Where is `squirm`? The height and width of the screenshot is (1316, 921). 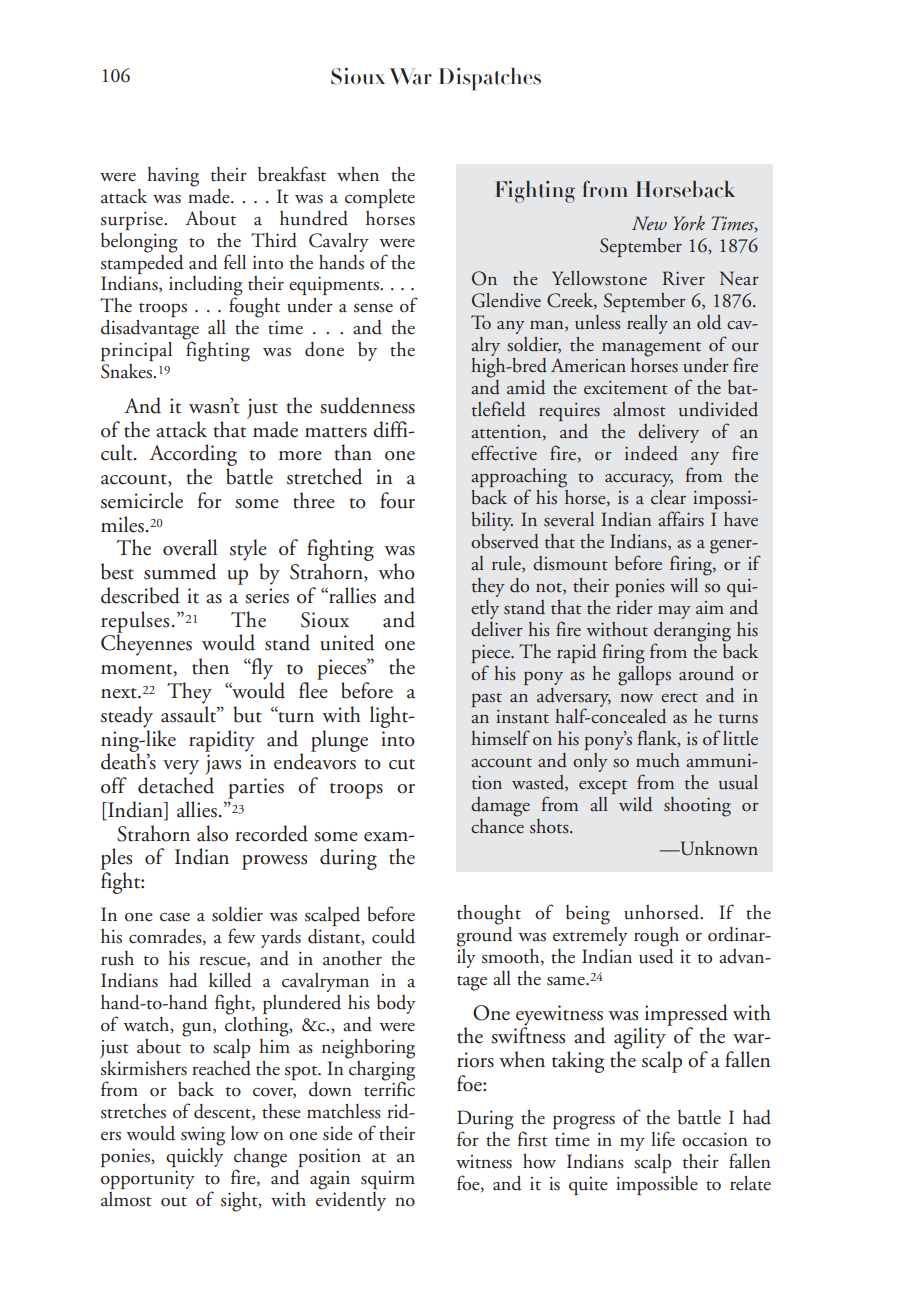
squirm is located at coordinates (388, 1180).
